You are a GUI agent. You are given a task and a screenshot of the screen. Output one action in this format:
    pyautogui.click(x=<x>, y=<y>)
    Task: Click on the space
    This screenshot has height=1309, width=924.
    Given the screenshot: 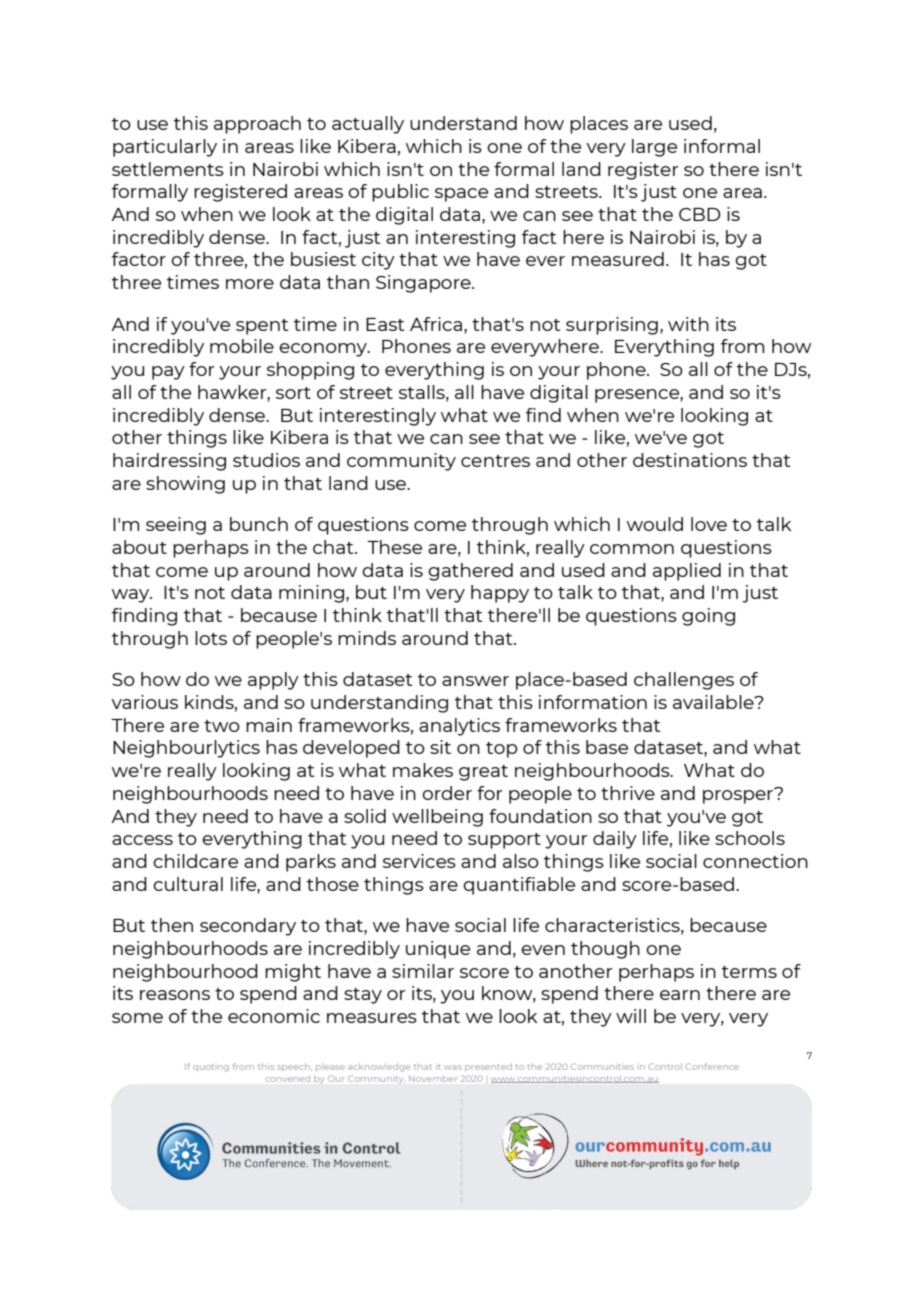 What is the action you would take?
    pyautogui.click(x=461, y=195)
